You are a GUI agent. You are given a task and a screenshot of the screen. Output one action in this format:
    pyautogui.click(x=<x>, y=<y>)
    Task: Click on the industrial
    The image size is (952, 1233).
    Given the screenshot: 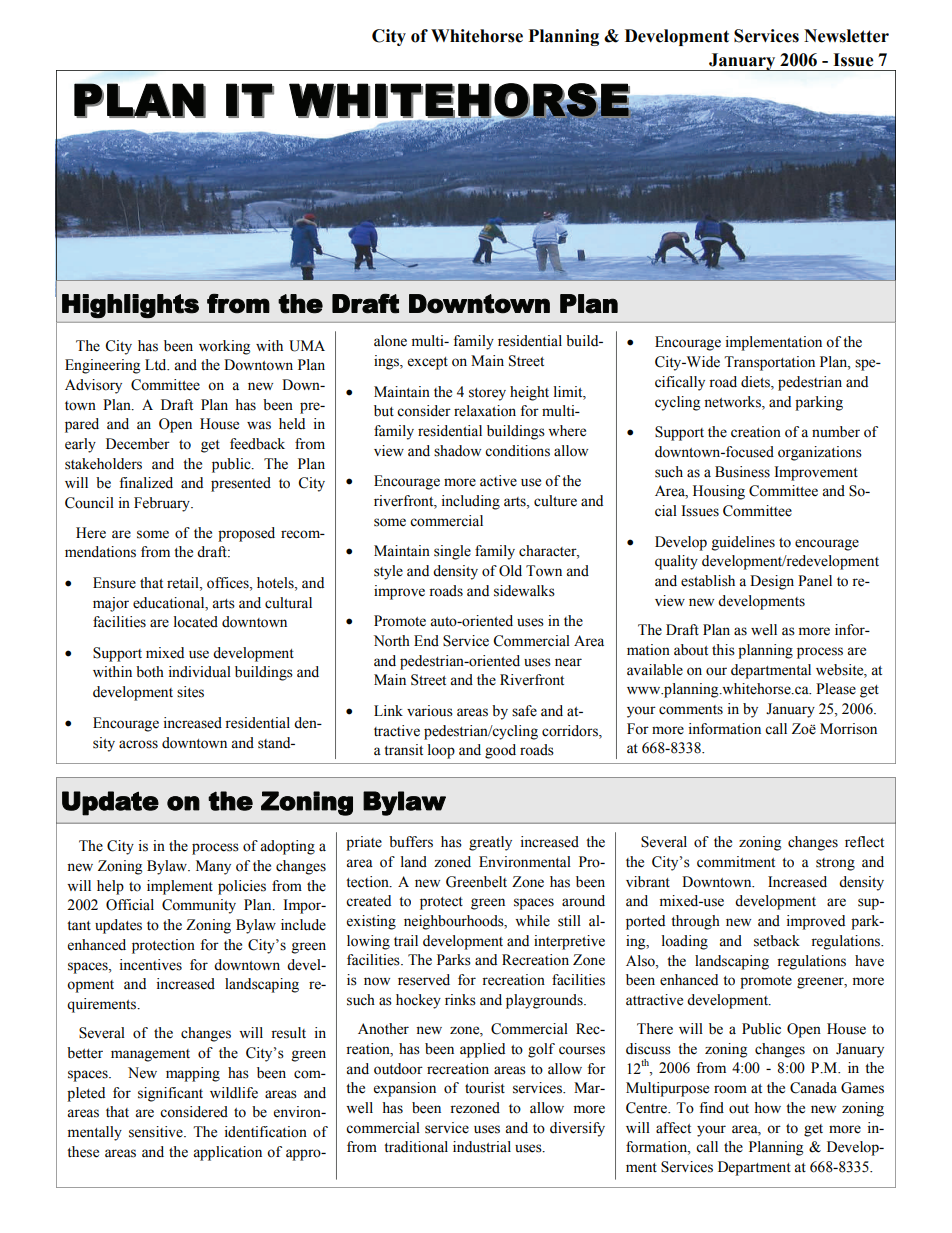 What is the action you would take?
    pyautogui.click(x=482, y=1147)
